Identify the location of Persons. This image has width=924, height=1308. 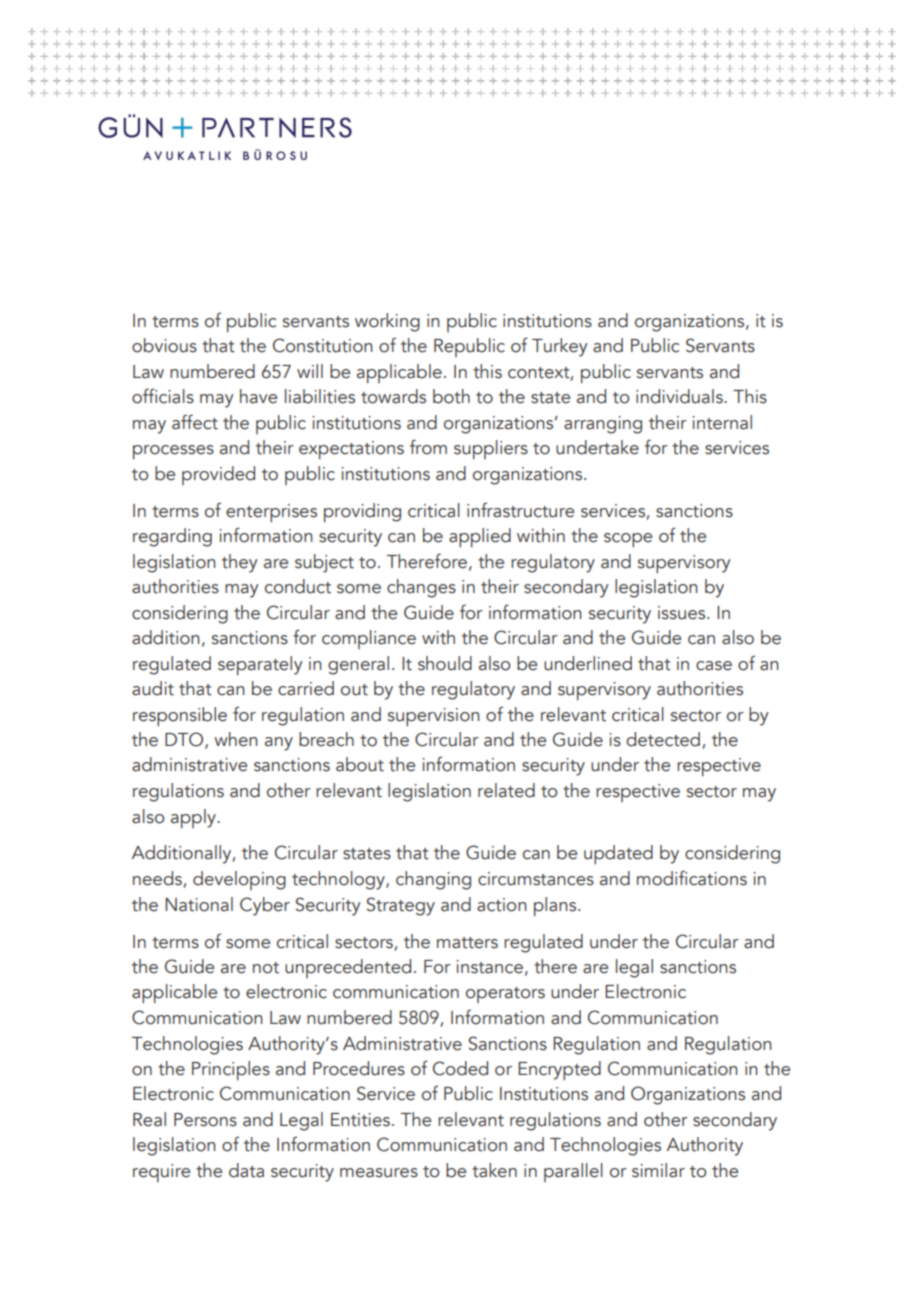
(205, 1120).
